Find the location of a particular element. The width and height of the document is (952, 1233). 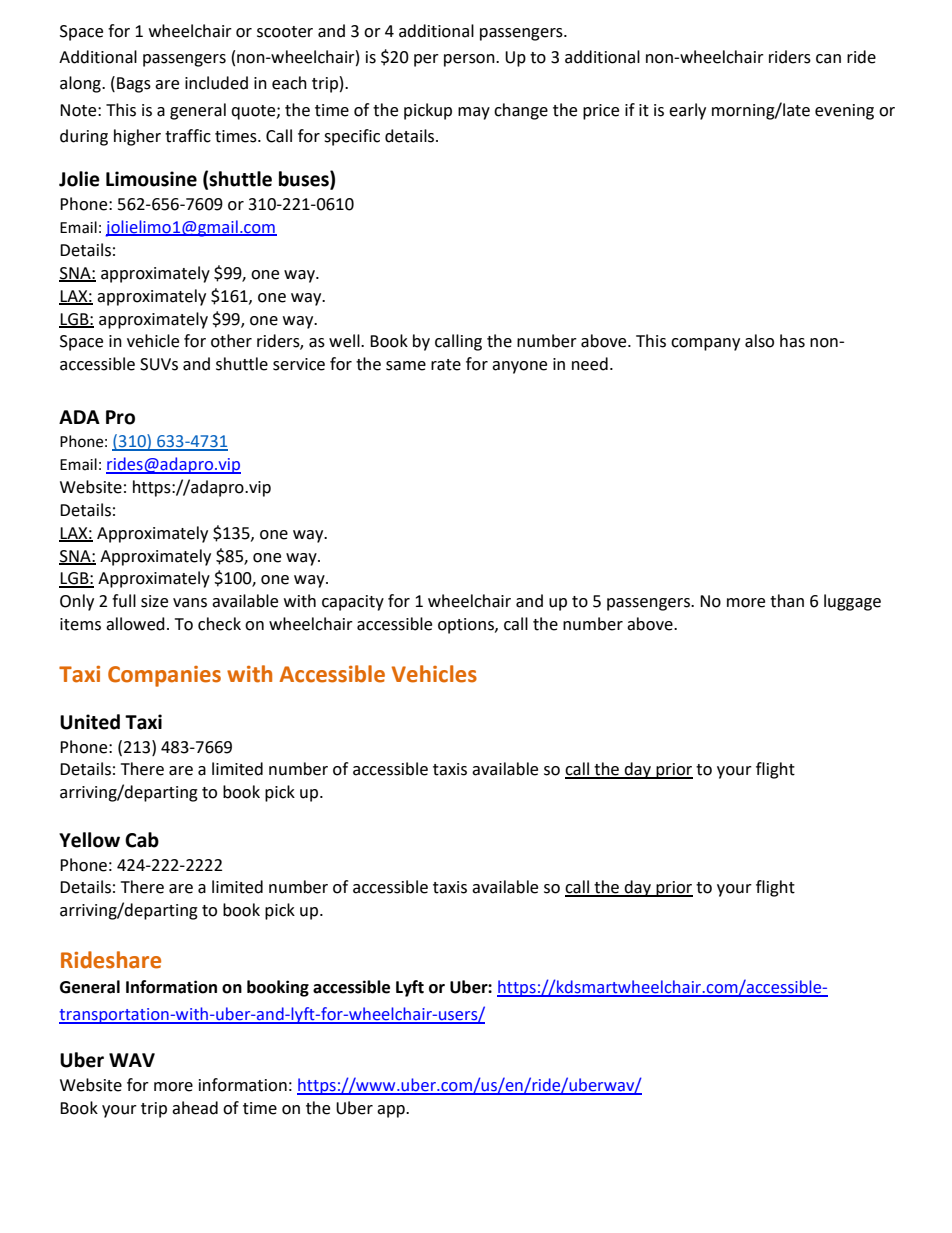

size is located at coordinates (154, 601).
